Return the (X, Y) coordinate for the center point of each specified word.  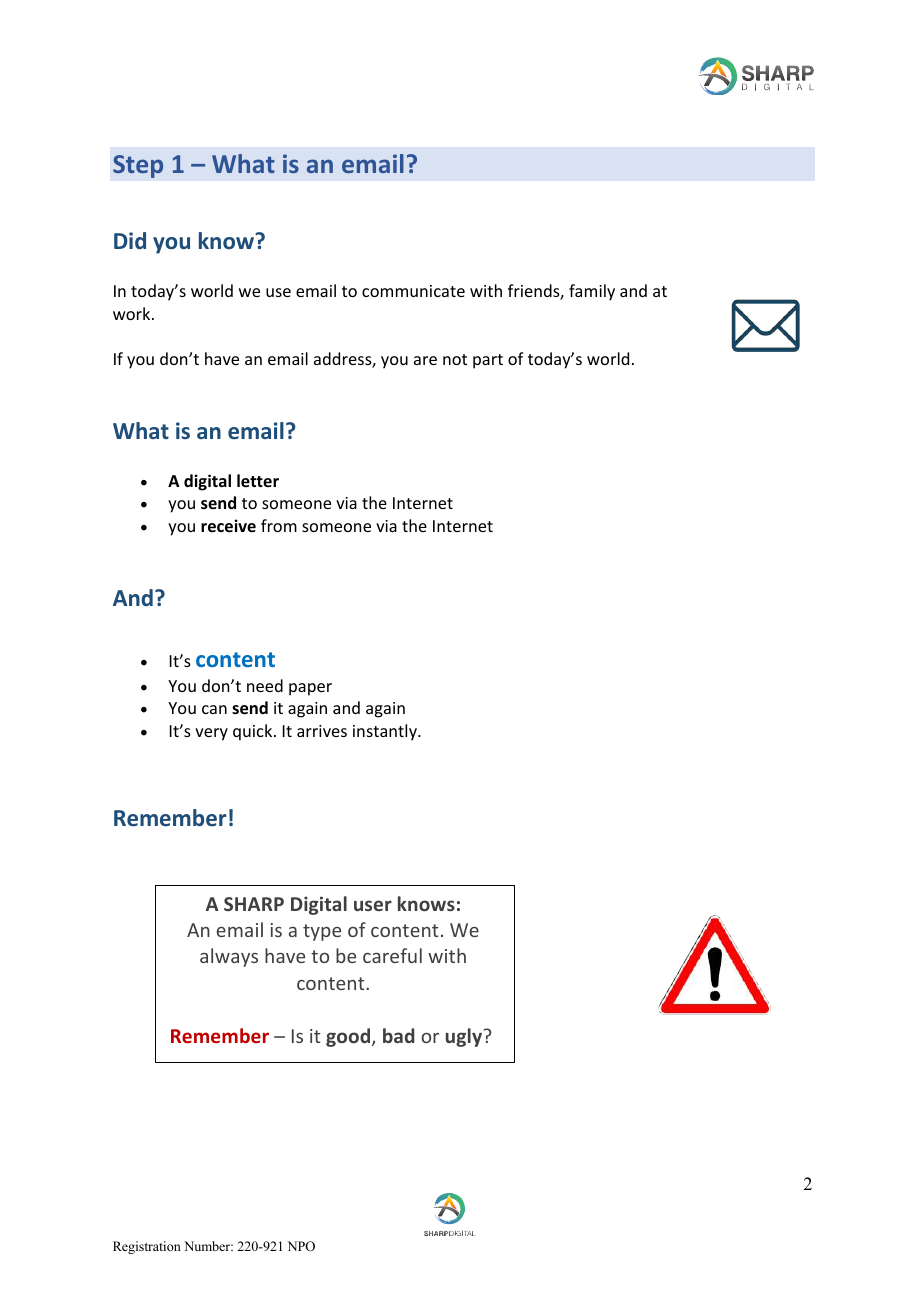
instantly (386, 732)
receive (228, 526)
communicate (413, 291)
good (349, 1037)
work (133, 313)
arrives (322, 731)
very (211, 734)
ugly (464, 1037)
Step (138, 166)
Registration (147, 1247)
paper (310, 689)
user (373, 905)
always (229, 957)
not (455, 359)
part (488, 361)
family (592, 292)
